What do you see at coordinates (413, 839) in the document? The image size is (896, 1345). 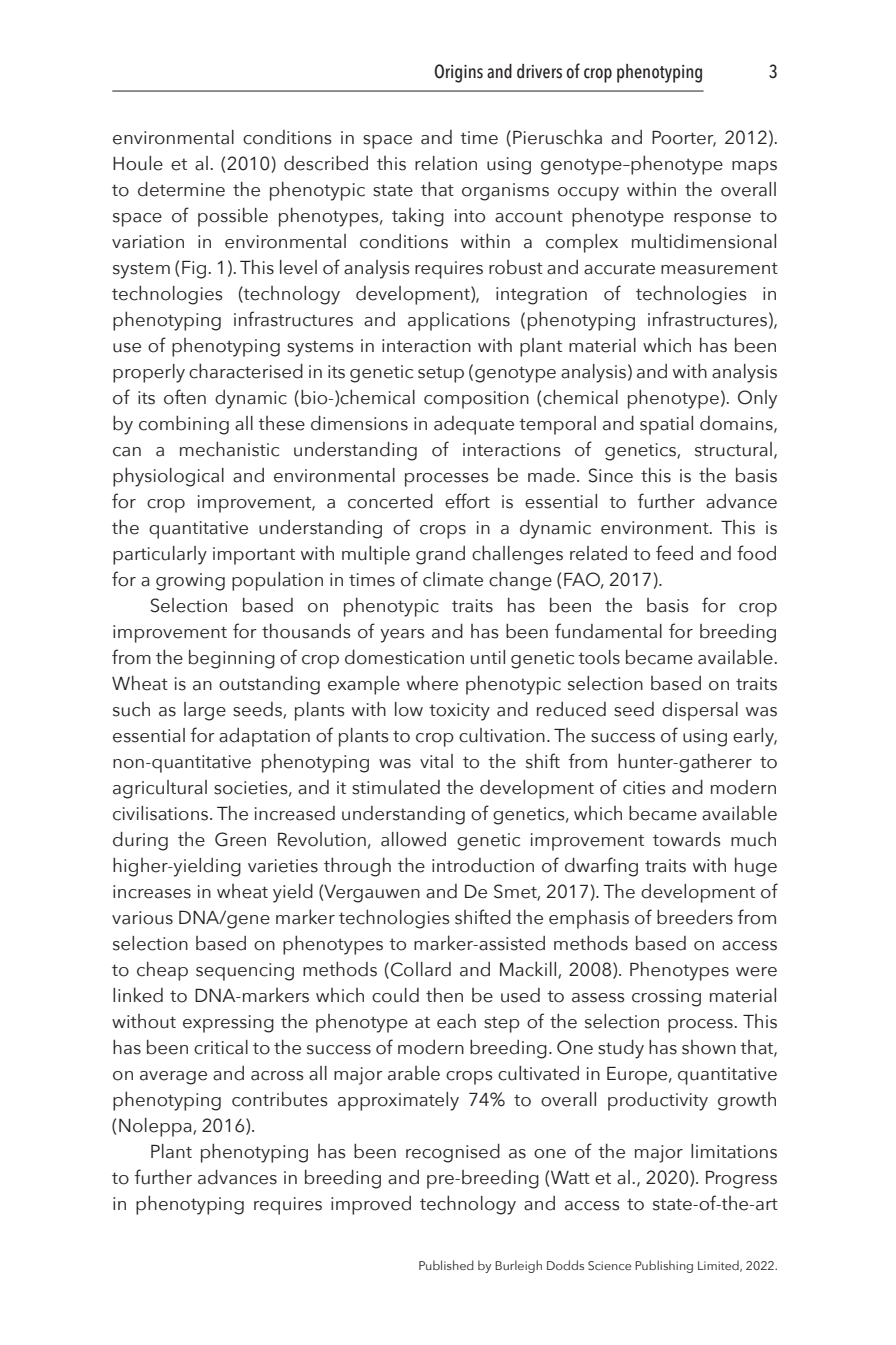 I see `allowed` at bounding box center [413, 839].
